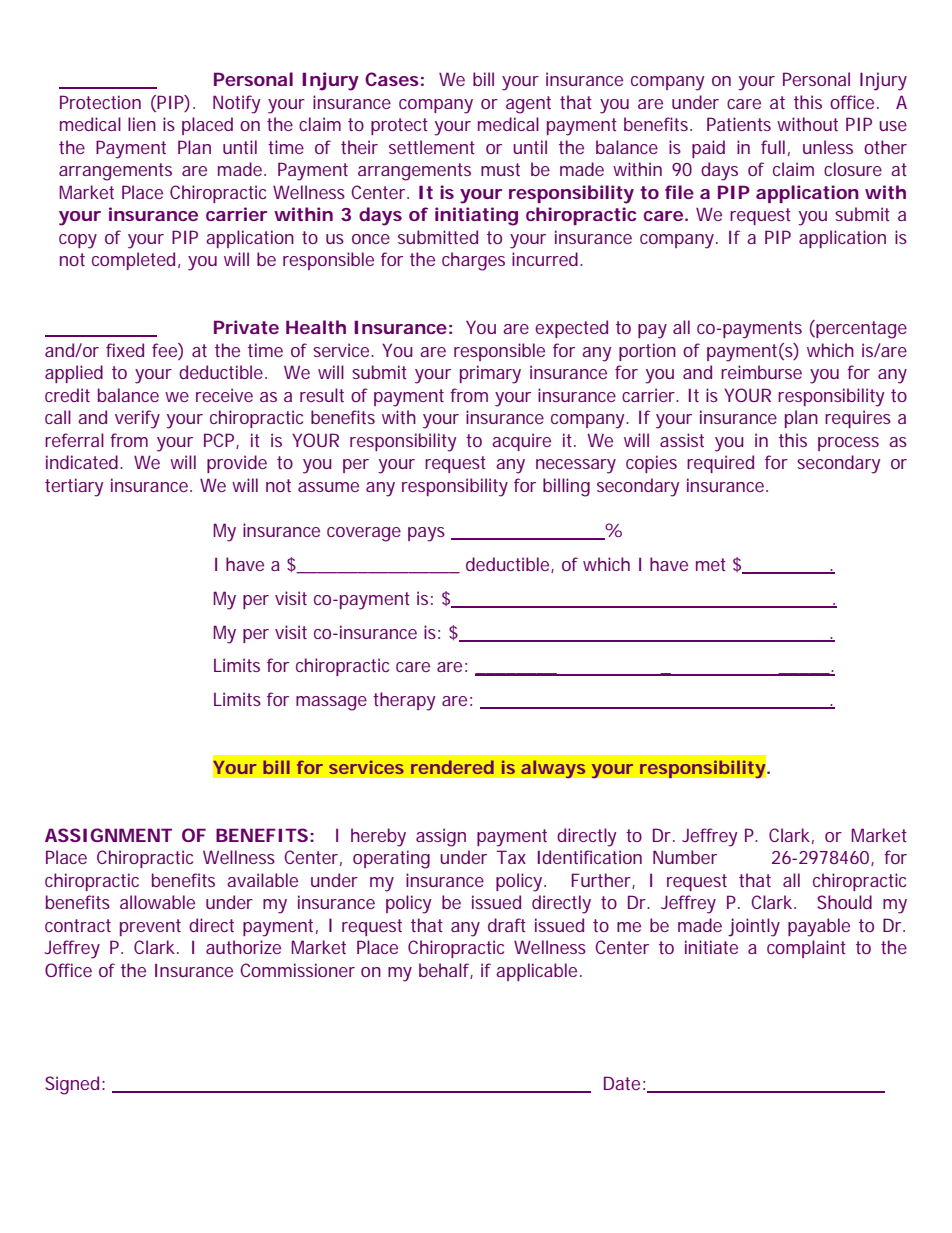  Describe the element at coordinates (622, 1083) in the page. I see `Date` at that location.
